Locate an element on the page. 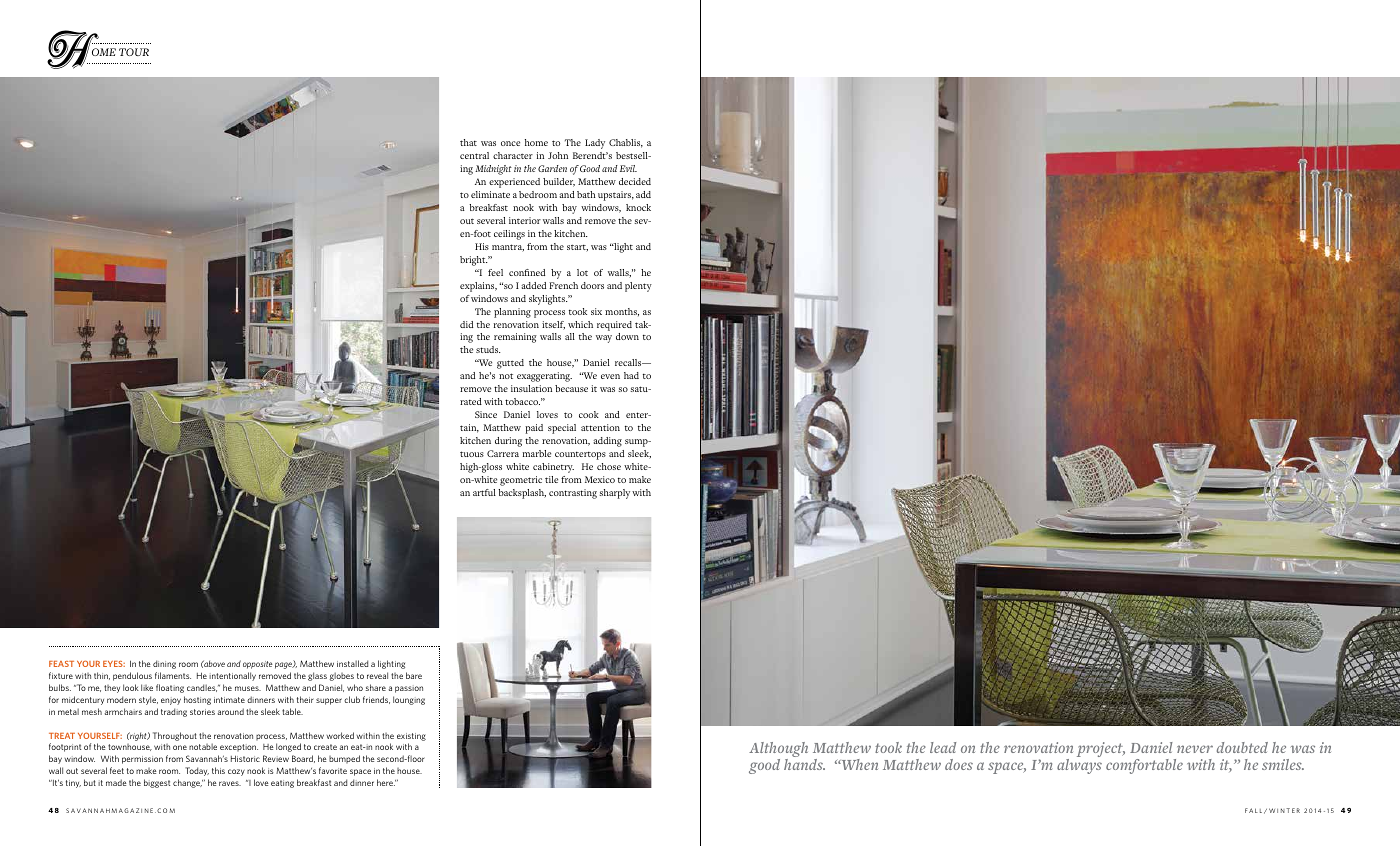 This document has width=1400, height=846. artful is located at coordinates (484, 492).
